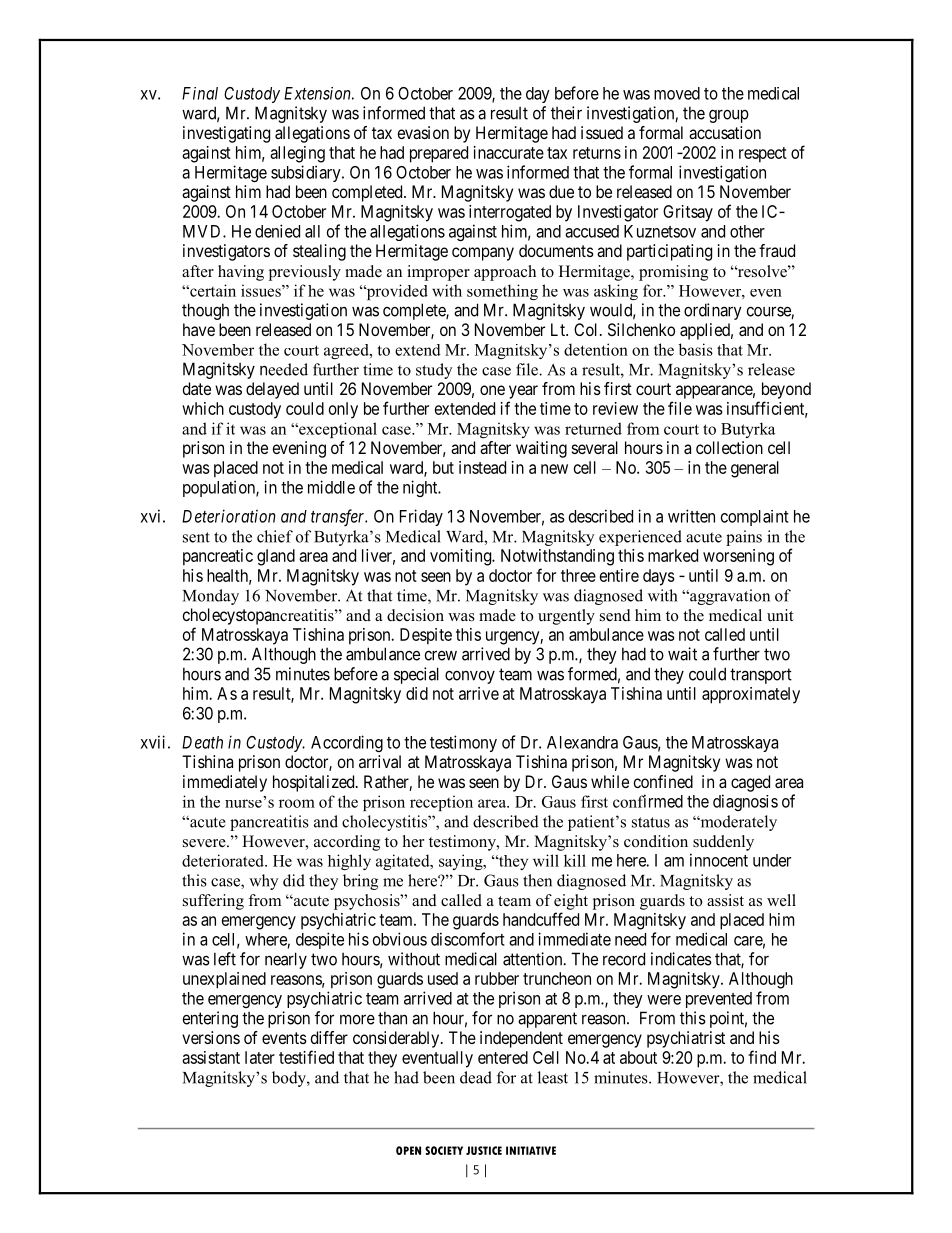 The image size is (952, 1233). I want to click on room, so click(297, 803).
